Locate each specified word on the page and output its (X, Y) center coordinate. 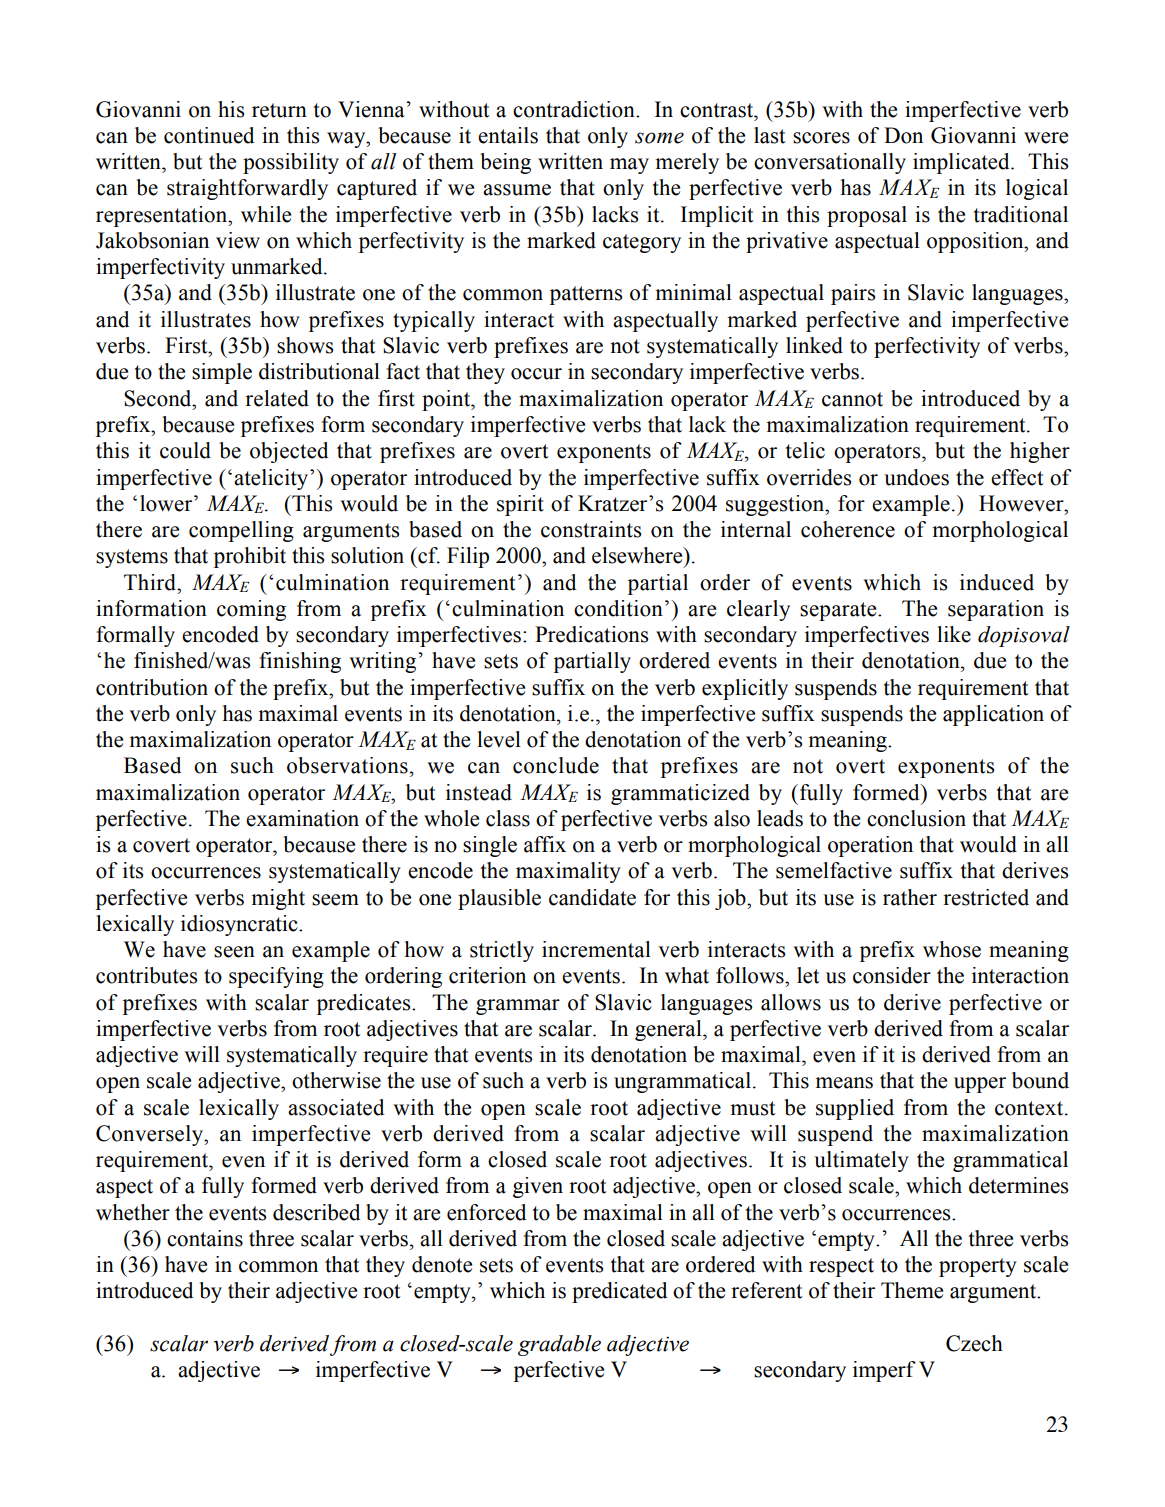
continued (209, 135)
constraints (591, 529)
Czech (974, 1343)
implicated (962, 163)
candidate (592, 897)
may (629, 166)
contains (205, 1238)
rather (910, 897)
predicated (620, 1292)
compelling (241, 531)
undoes (916, 477)
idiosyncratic (240, 925)
